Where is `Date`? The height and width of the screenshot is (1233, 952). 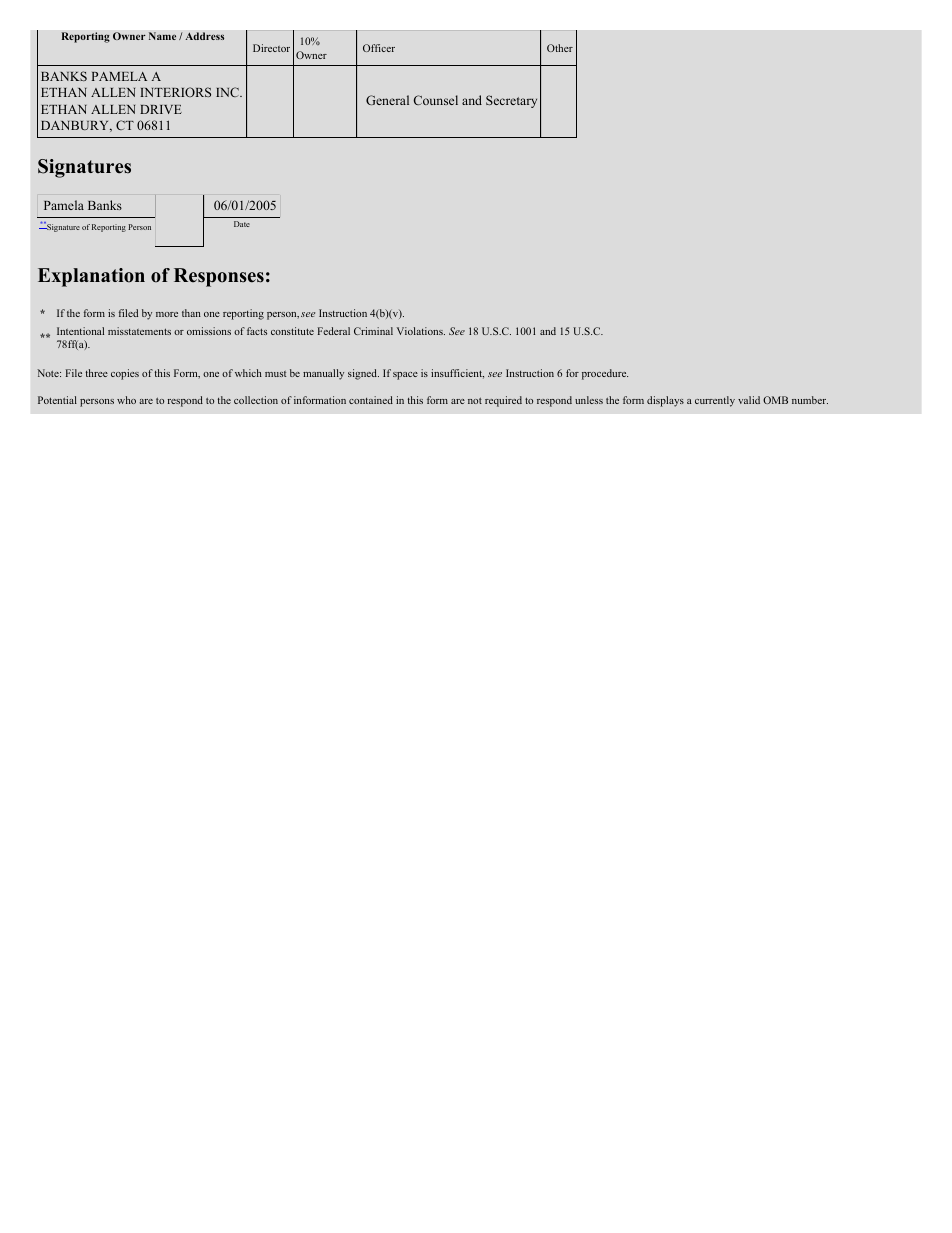 Date is located at coordinates (242, 224).
